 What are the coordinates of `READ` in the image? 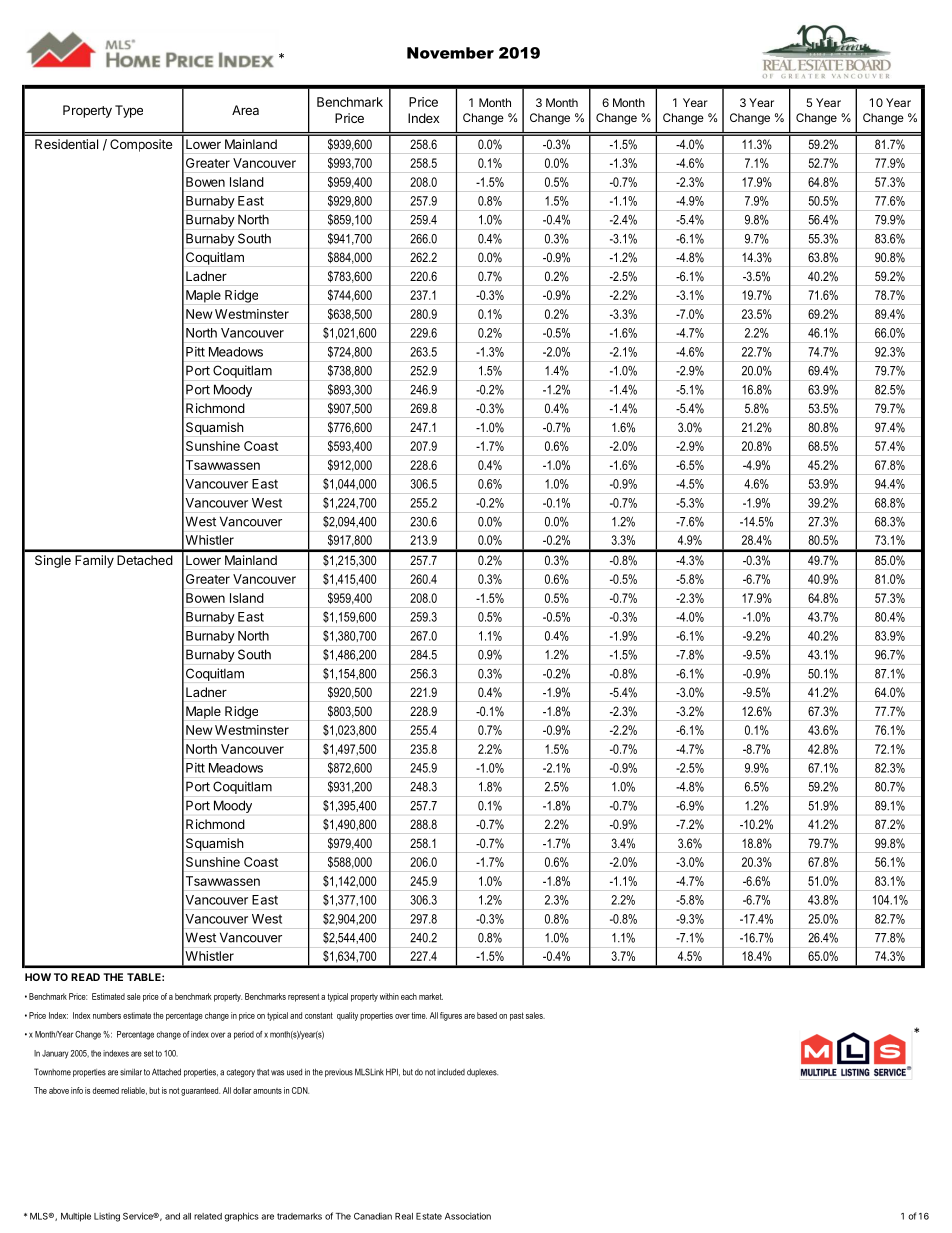 It's located at (85, 977).
